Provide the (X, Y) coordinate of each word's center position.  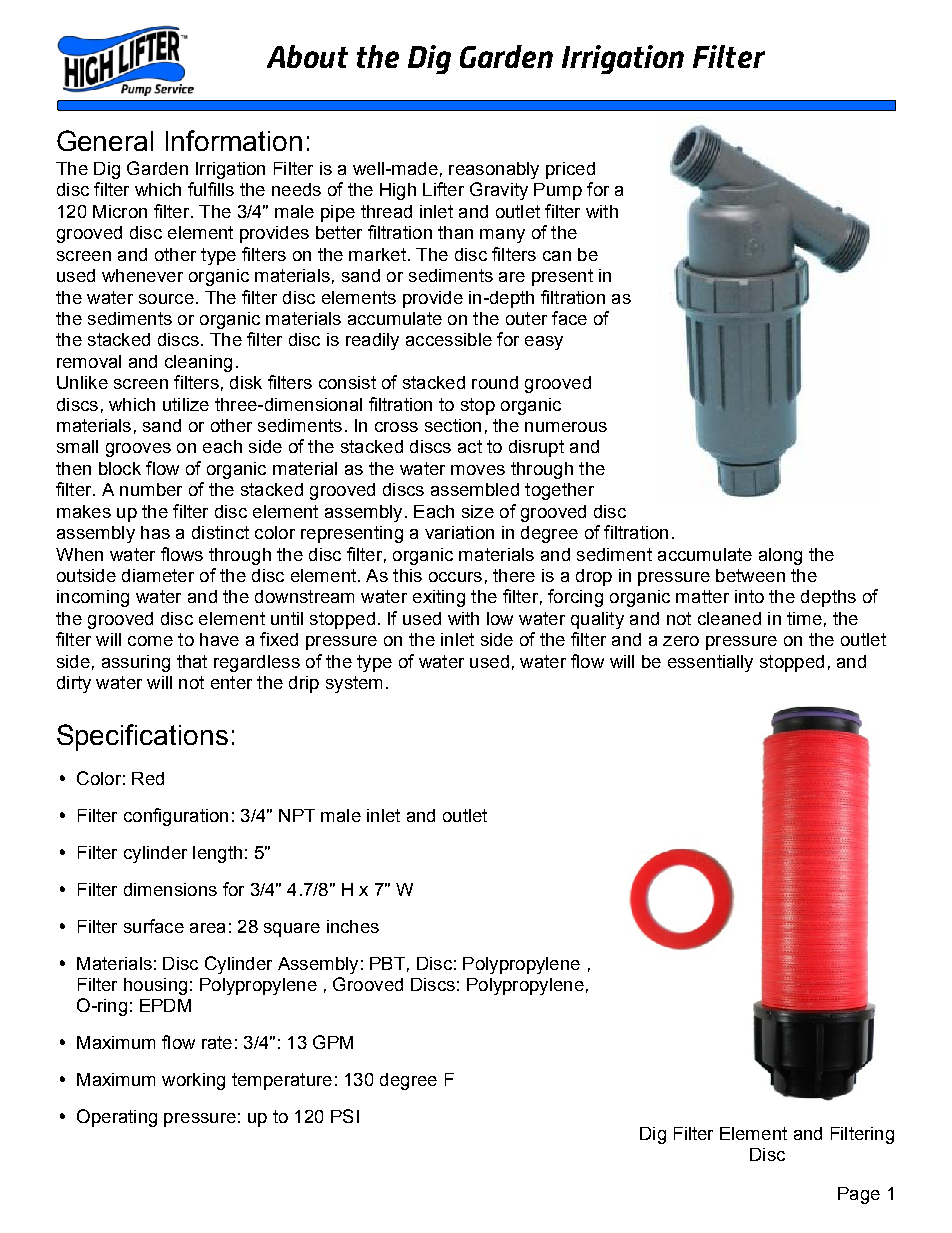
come (150, 641)
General (105, 140)
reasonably (494, 170)
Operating (117, 1118)
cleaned (729, 618)
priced (570, 170)
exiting (439, 598)
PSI (345, 1116)
